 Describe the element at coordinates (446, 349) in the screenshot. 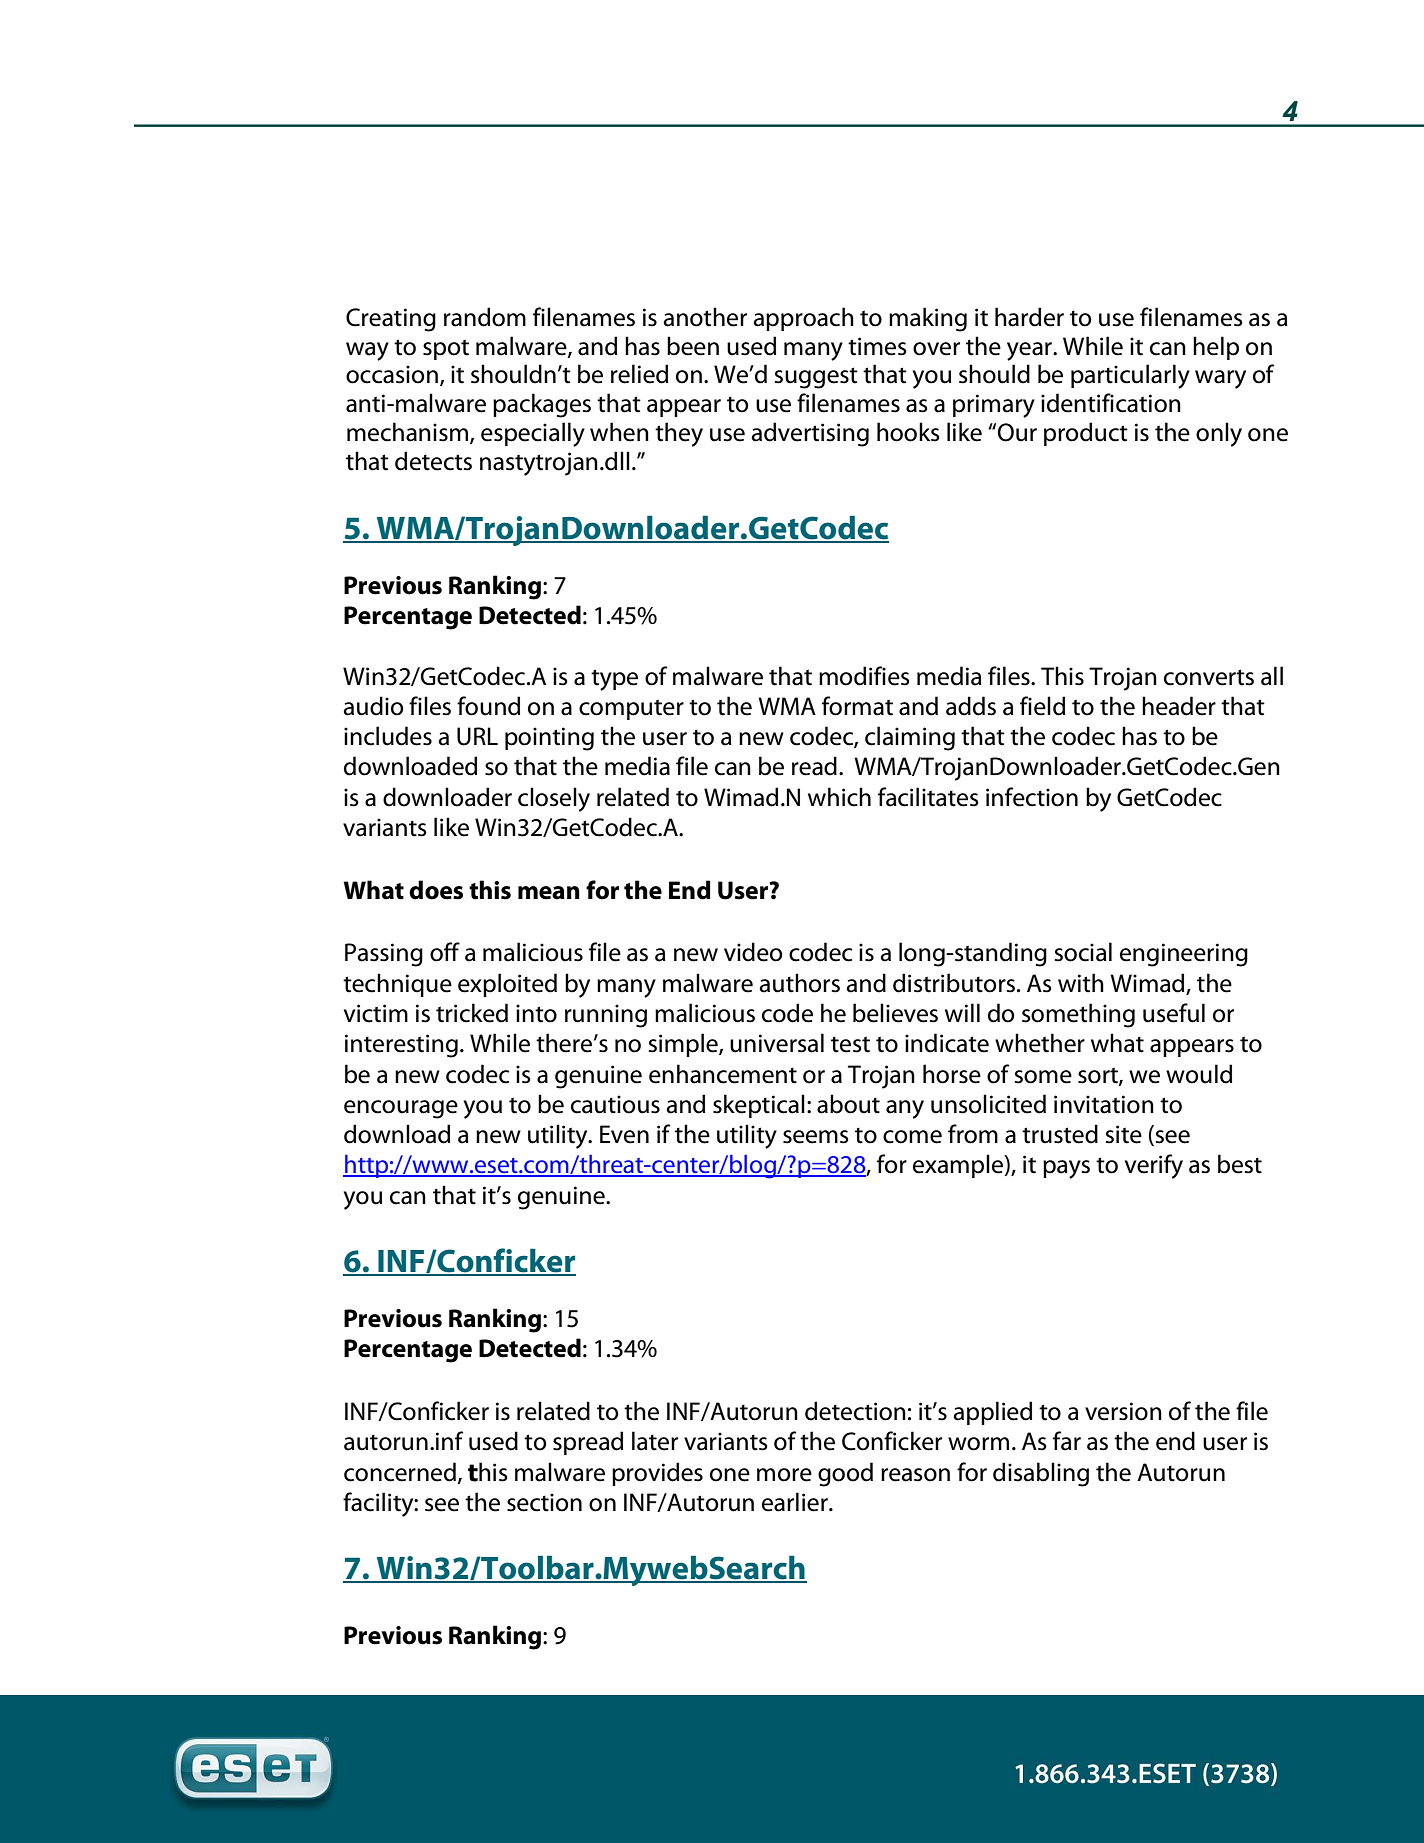

I see `spot` at that location.
